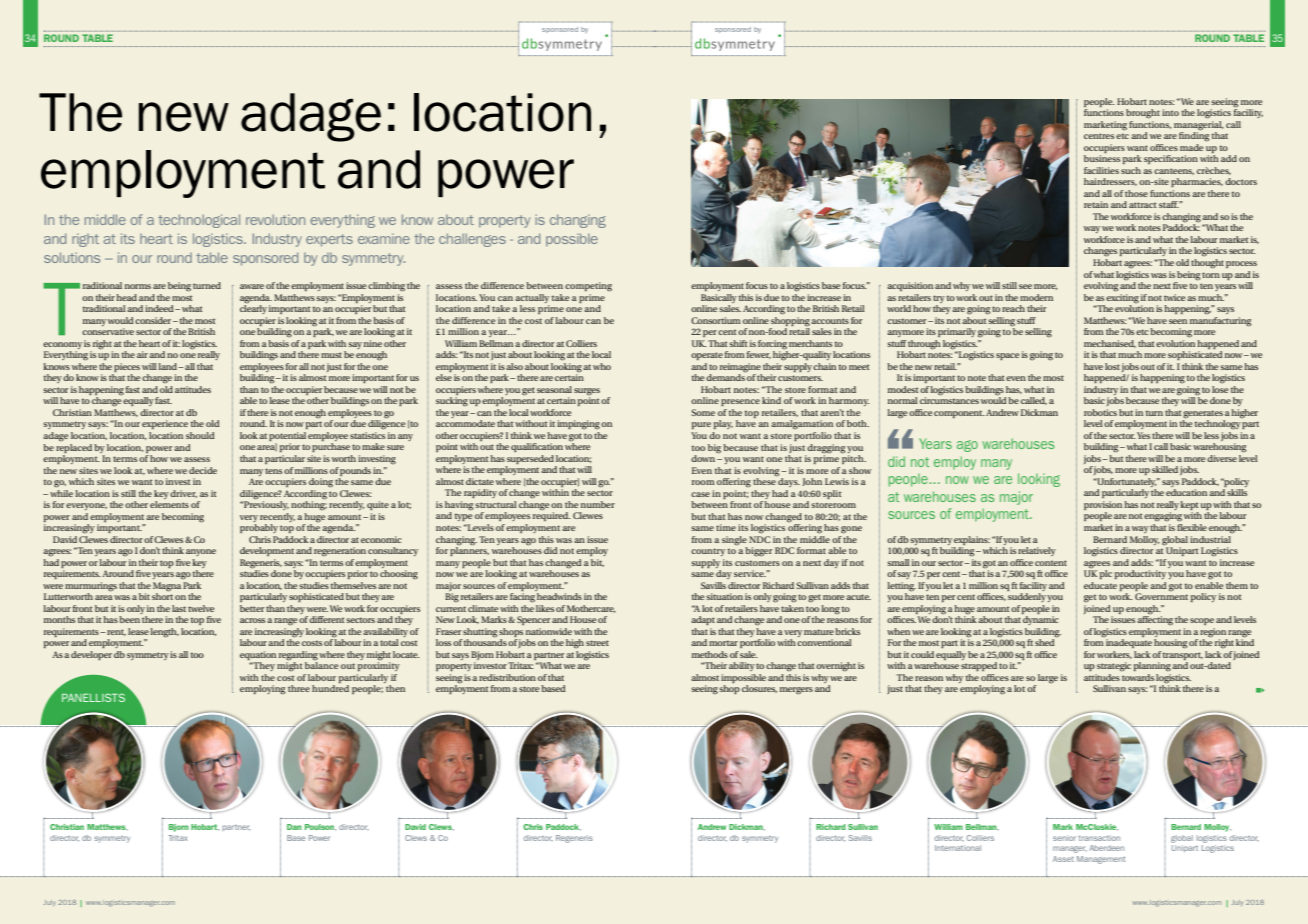 The height and width of the page is (924, 1308). I want to click on driver, so click(183, 494).
